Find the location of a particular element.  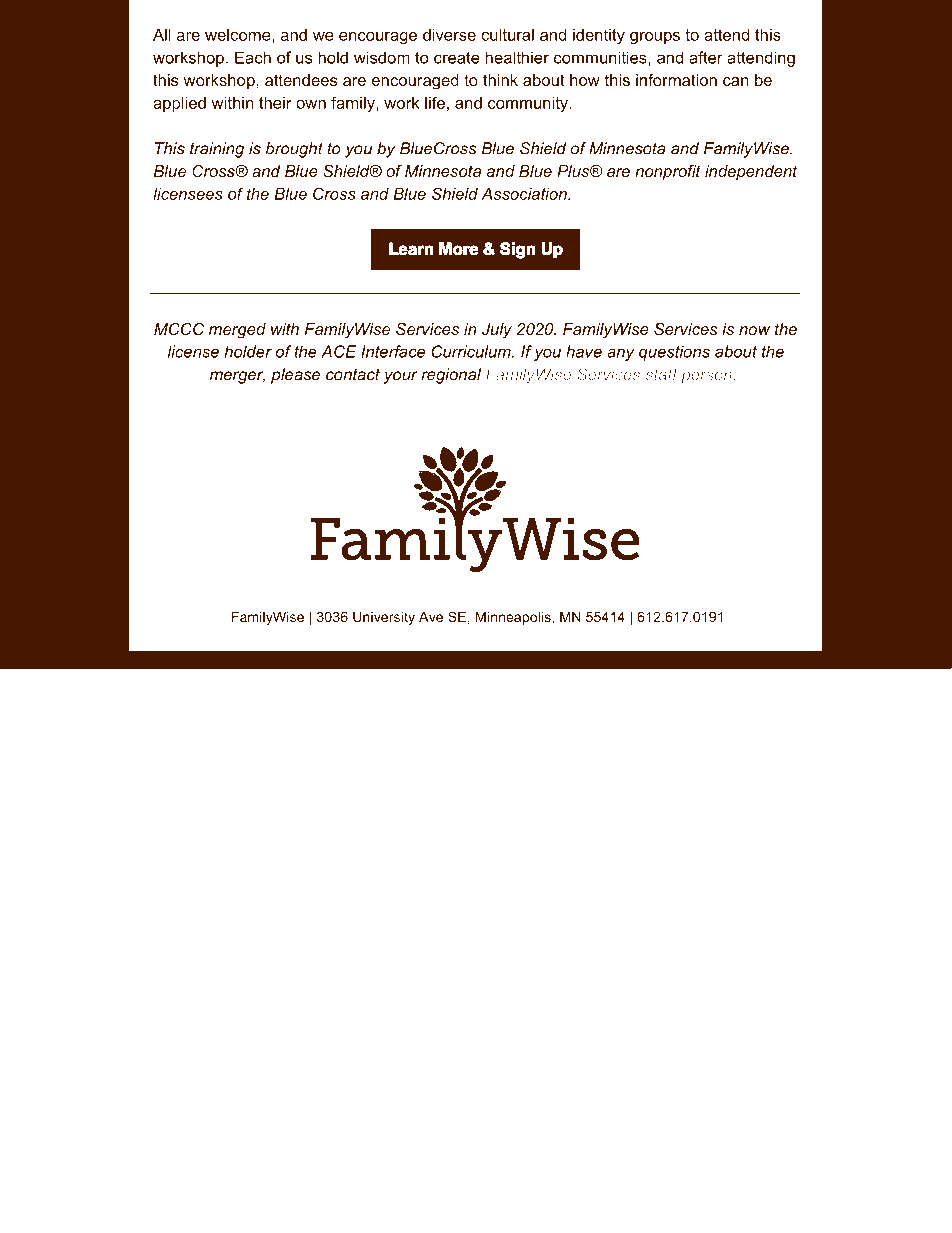

University is located at coordinates (384, 618).
